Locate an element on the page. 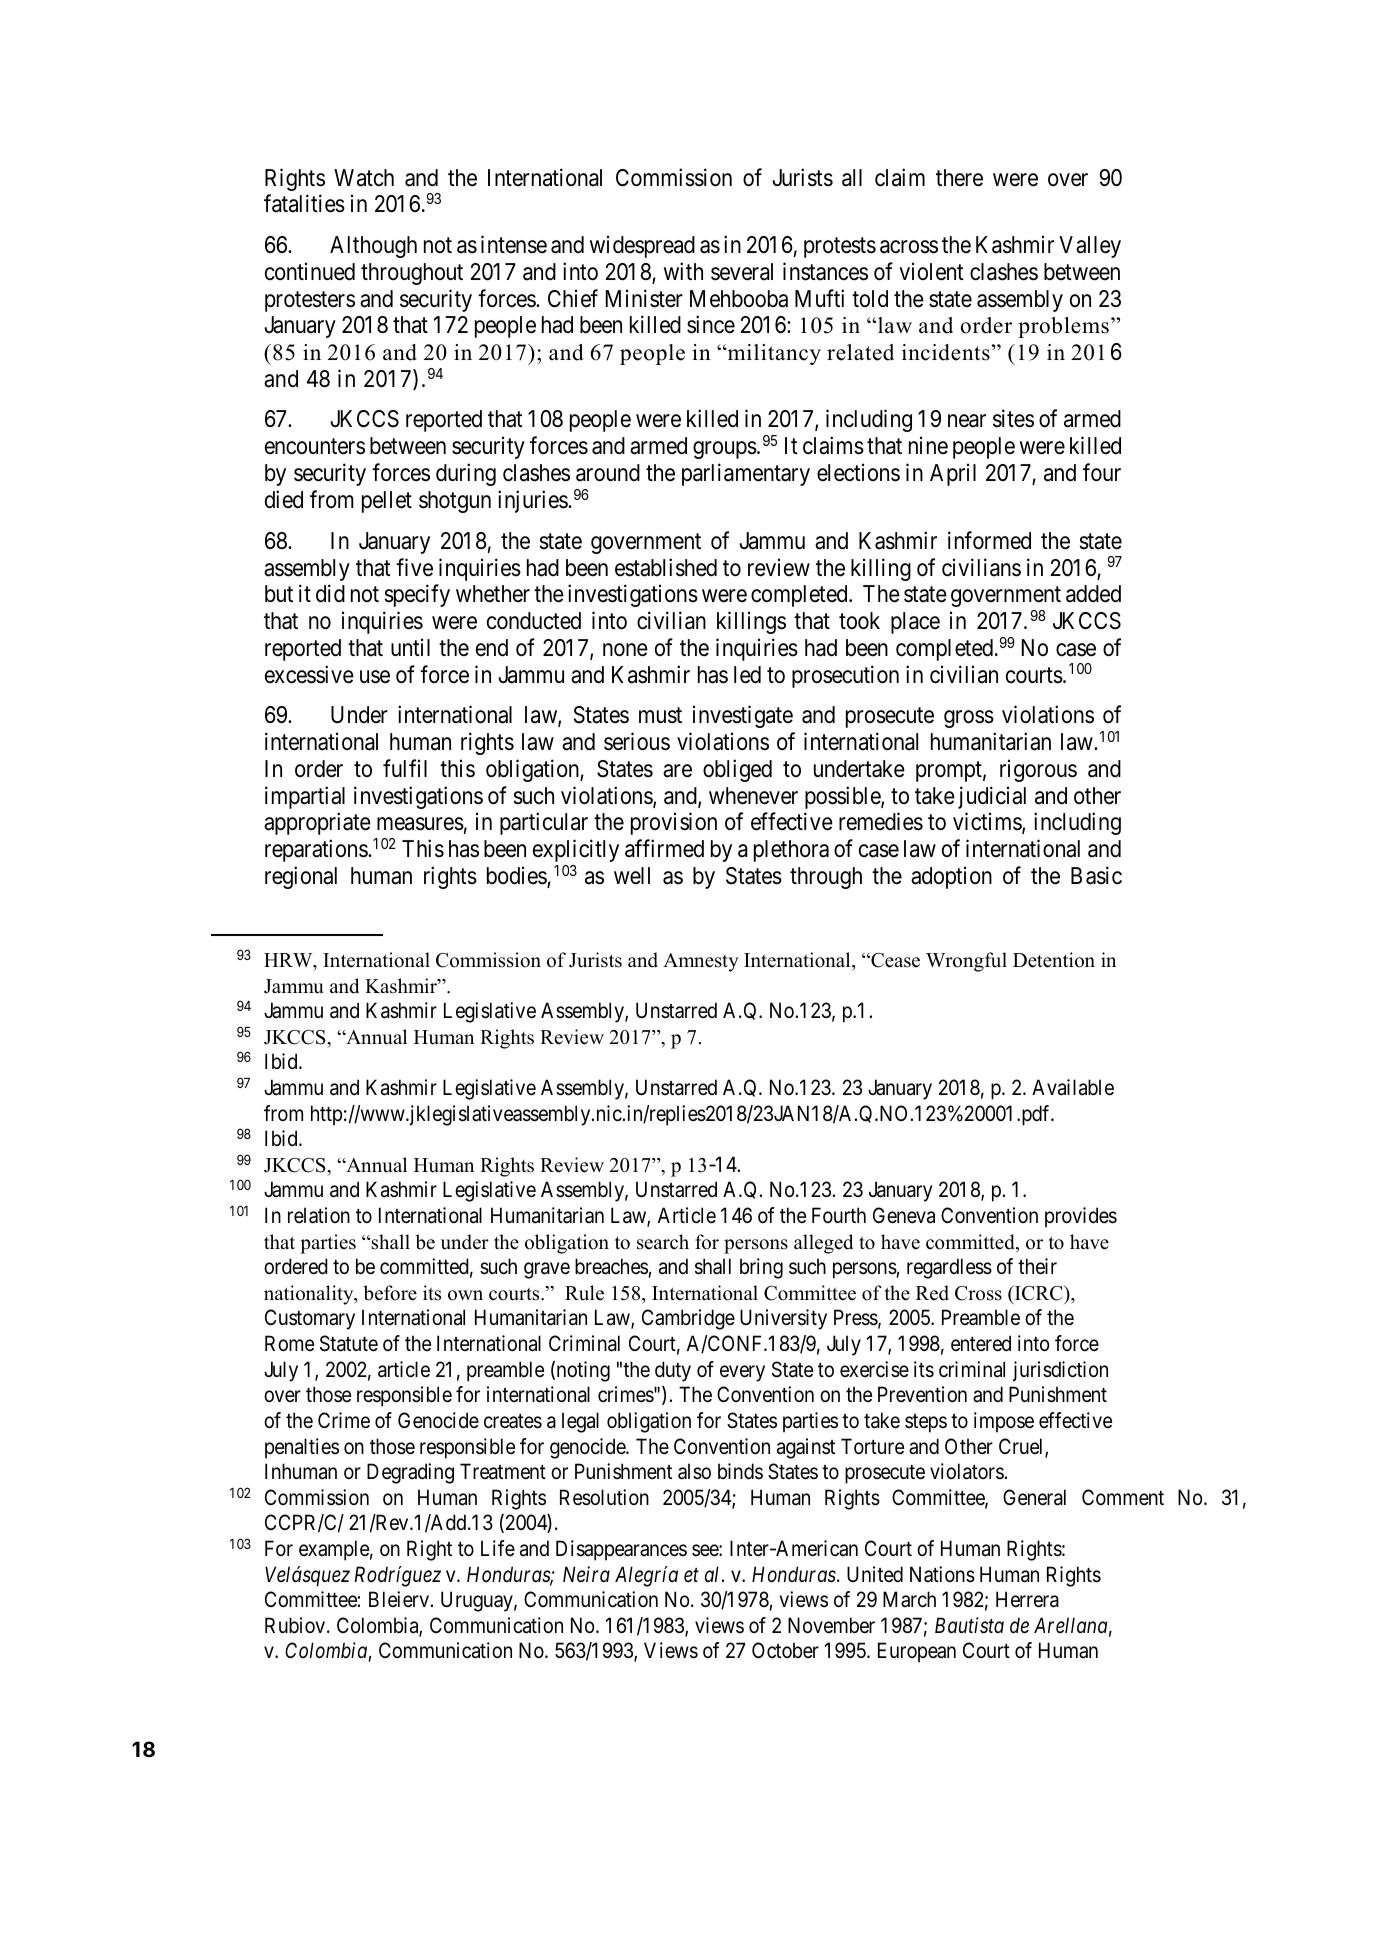  their is located at coordinates (1037, 1266).
